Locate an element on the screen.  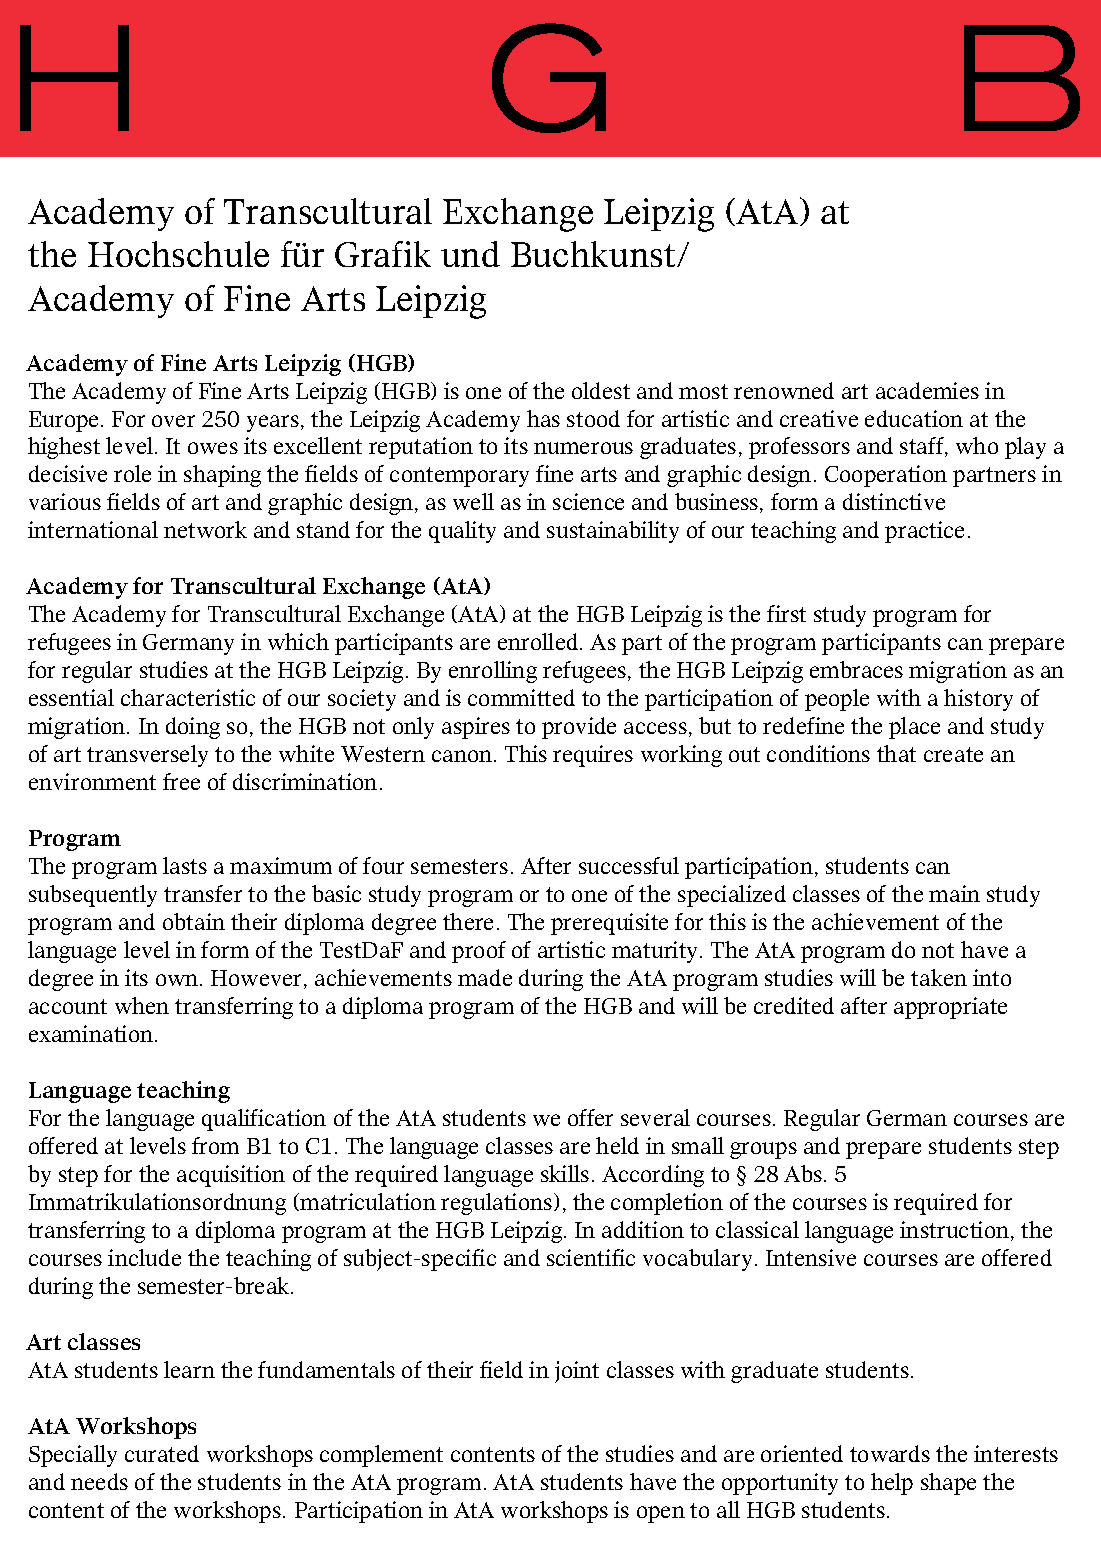
from is located at coordinates (215, 1145).
